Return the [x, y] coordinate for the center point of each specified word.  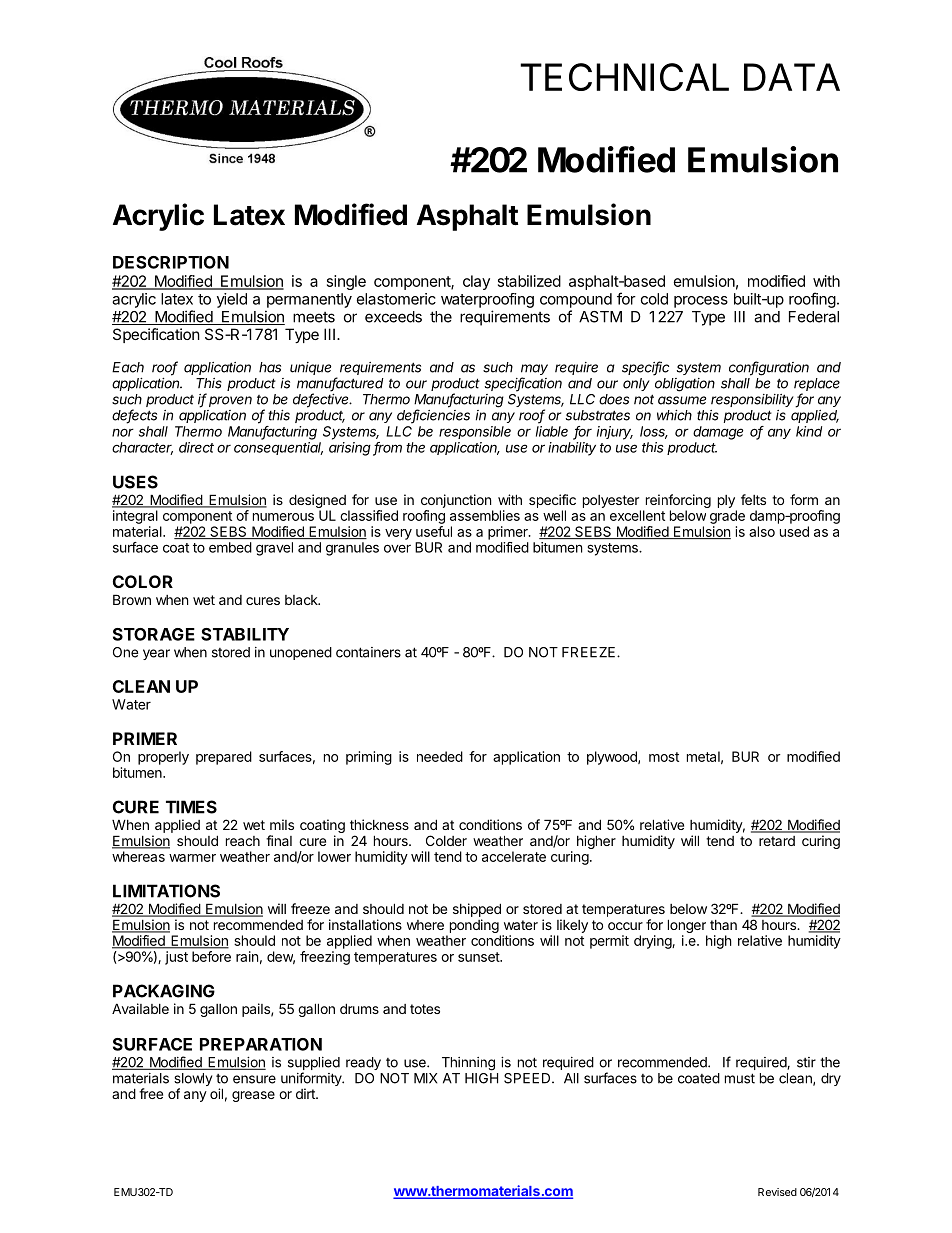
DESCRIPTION [171, 262]
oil [216, 1093]
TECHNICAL [624, 77]
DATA [792, 77]
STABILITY [245, 634]
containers [368, 652]
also [762, 531]
